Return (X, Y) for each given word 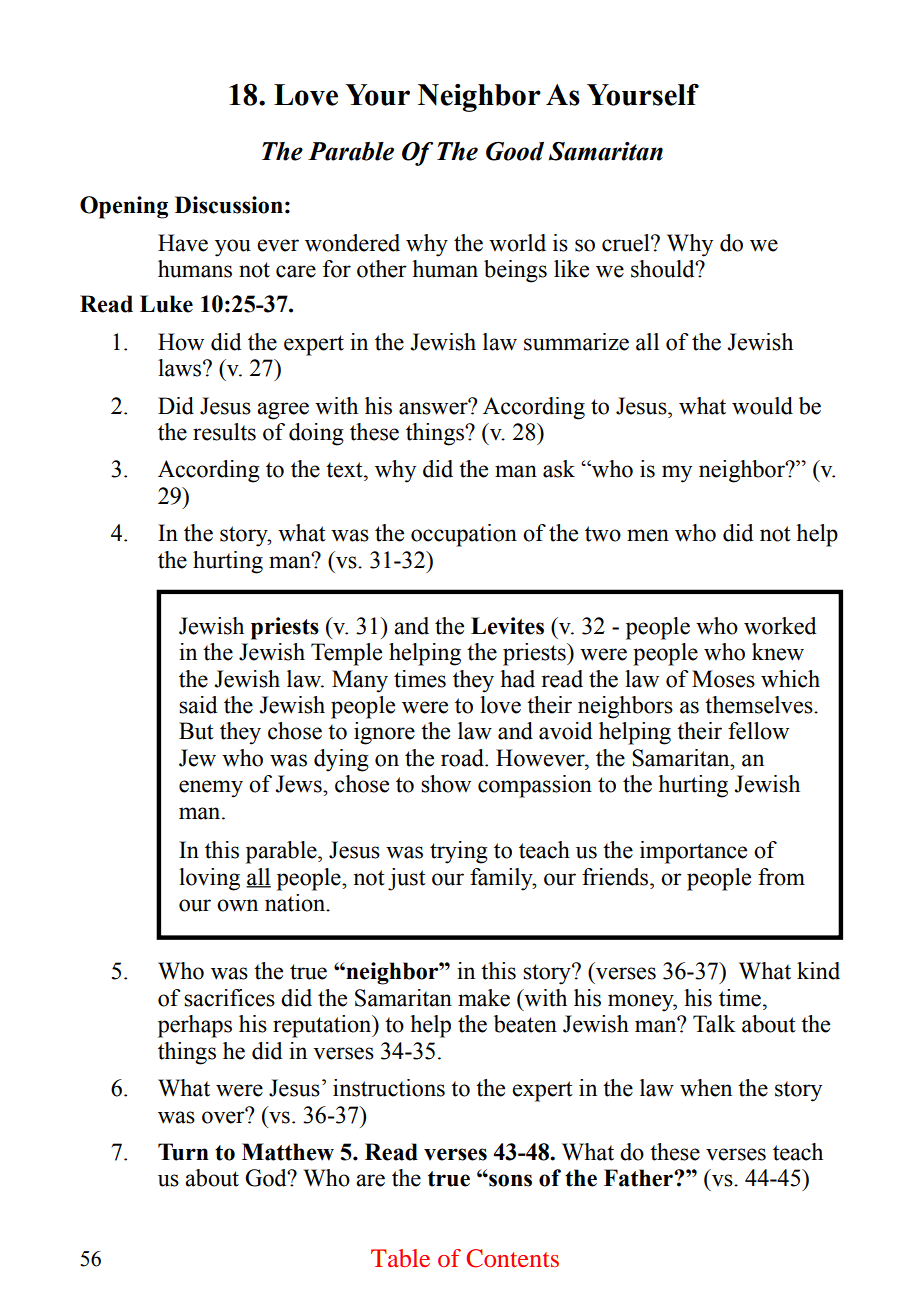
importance (693, 852)
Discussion (229, 205)
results (224, 432)
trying (459, 852)
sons (509, 1180)
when (706, 1088)
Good (515, 151)
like (571, 269)
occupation (464, 535)
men (648, 535)
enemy (211, 789)
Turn (183, 1152)
